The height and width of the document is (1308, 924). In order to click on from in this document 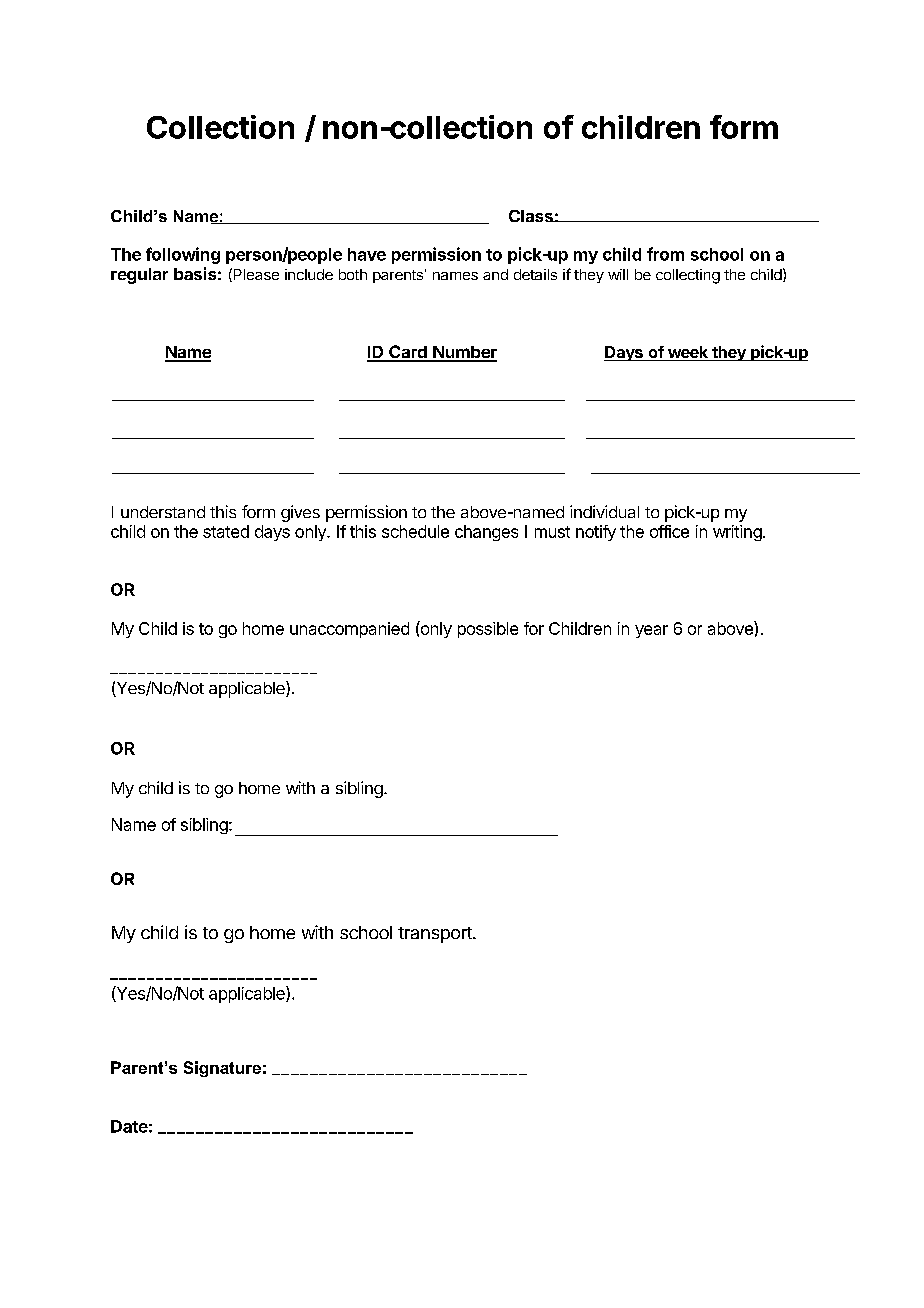, I will do `click(665, 254)`.
